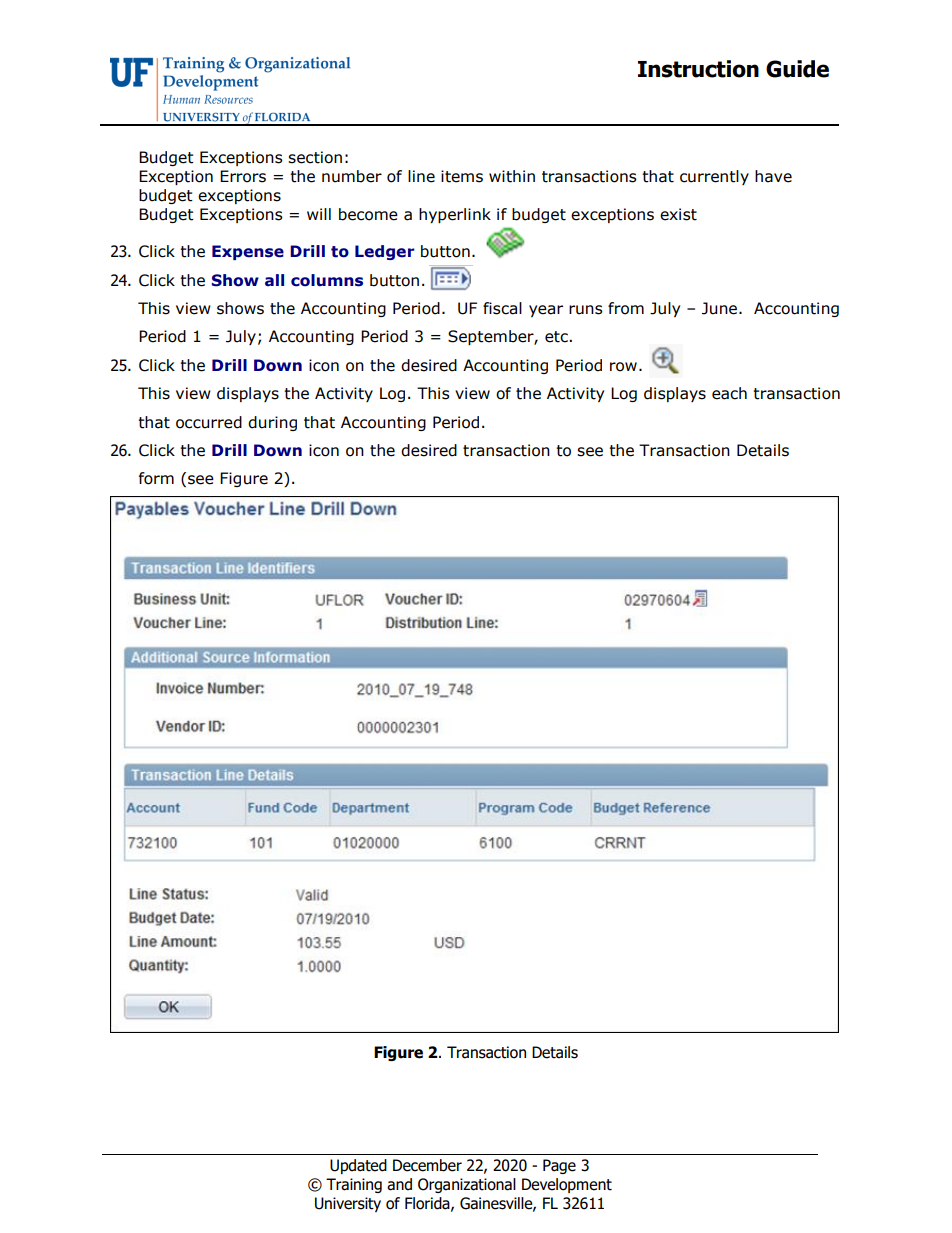 The width and height of the screenshot is (952, 1233). What do you see at coordinates (462, 176) in the screenshot?
I see `items` at bounding box center [462, 176].
